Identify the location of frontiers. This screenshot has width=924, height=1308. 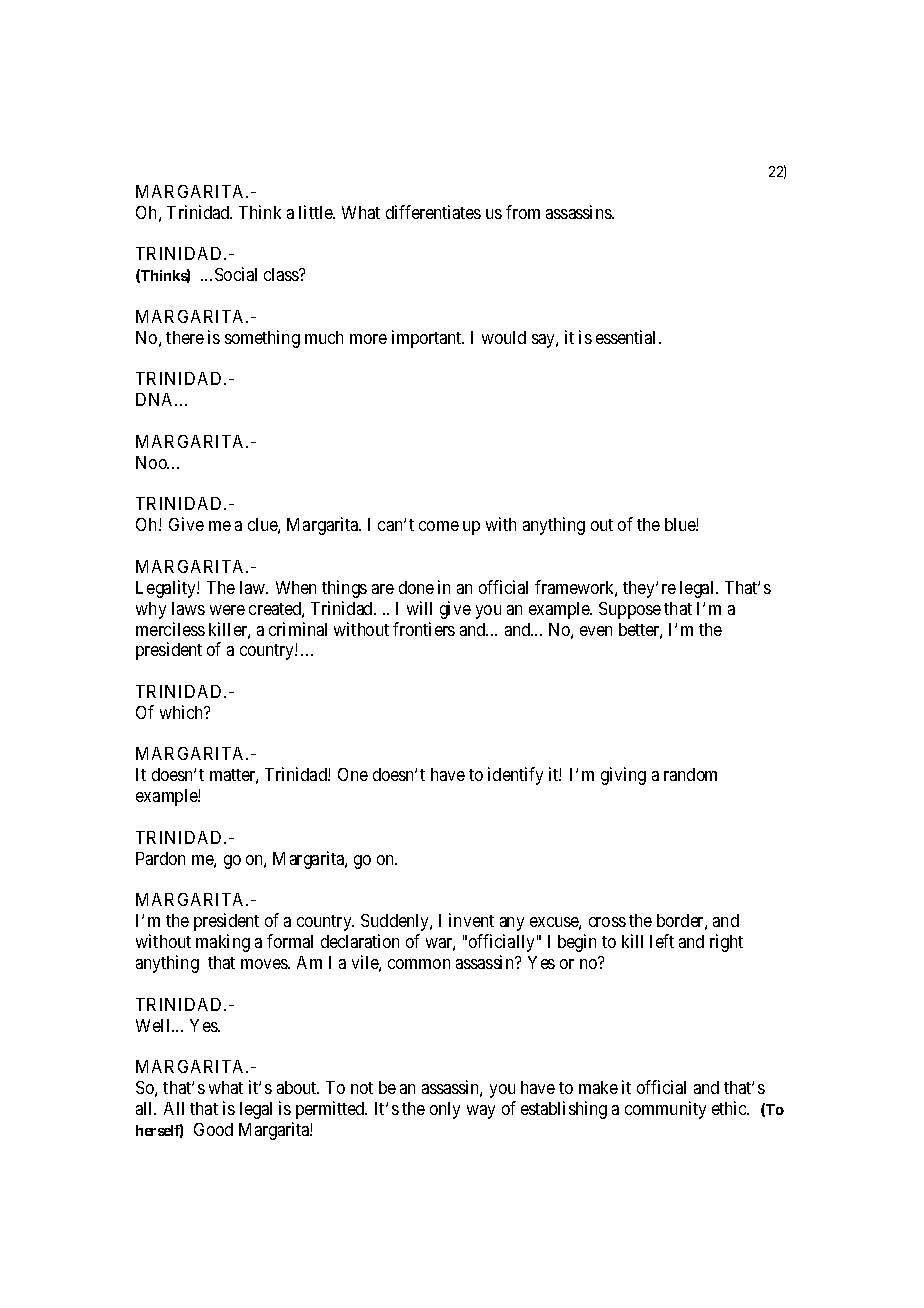
(424, 629).
